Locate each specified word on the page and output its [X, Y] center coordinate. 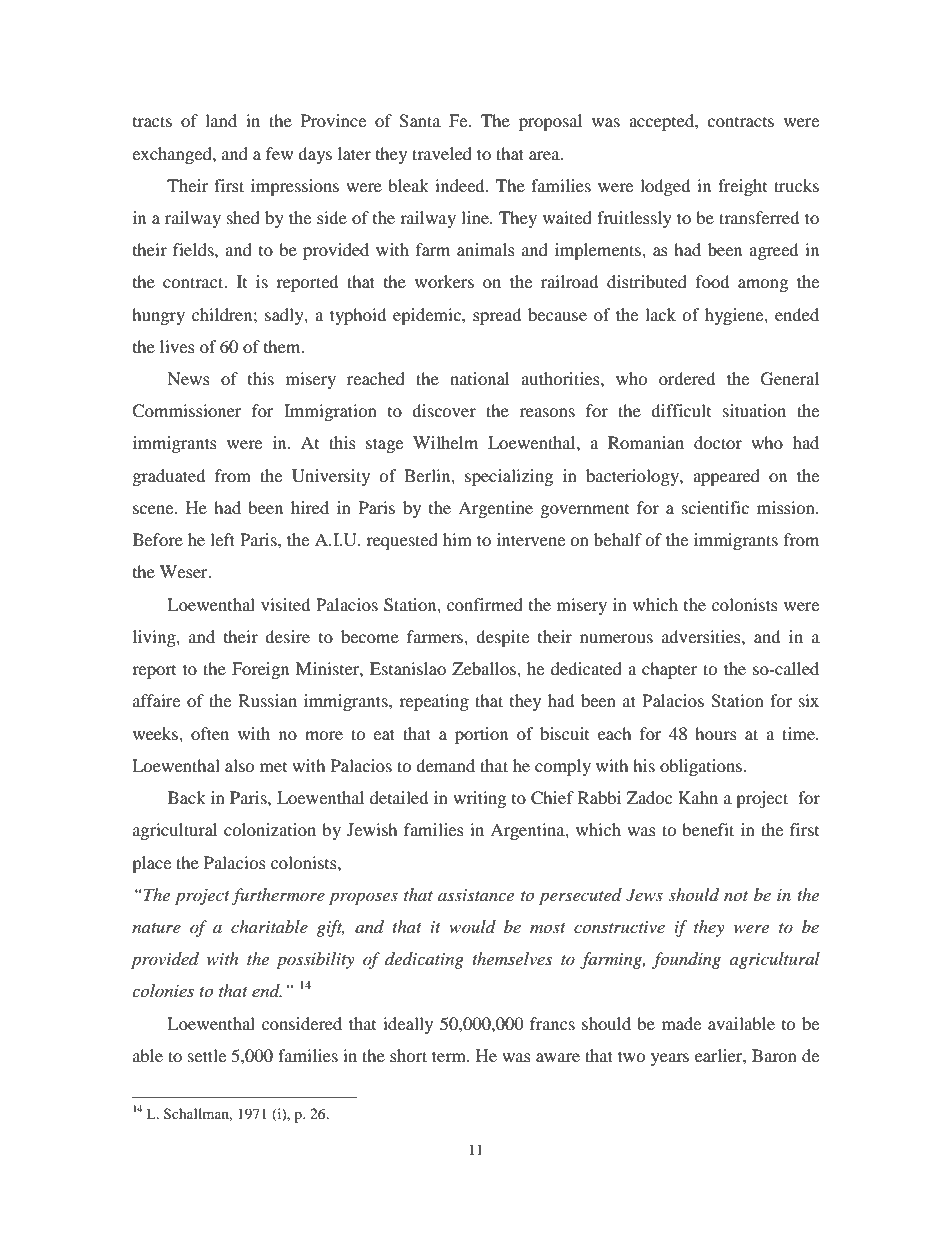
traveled [442, 153]
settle [207, 1055]
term [450, 1056]
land [221, 120]
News [188, 378]
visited [285, 604]
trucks [796, 185]
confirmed [485, 604]
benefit [708, 829]
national [479, 378]
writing [479, 799]
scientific [715, 507]
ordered [687, 378]
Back [187, 797]
